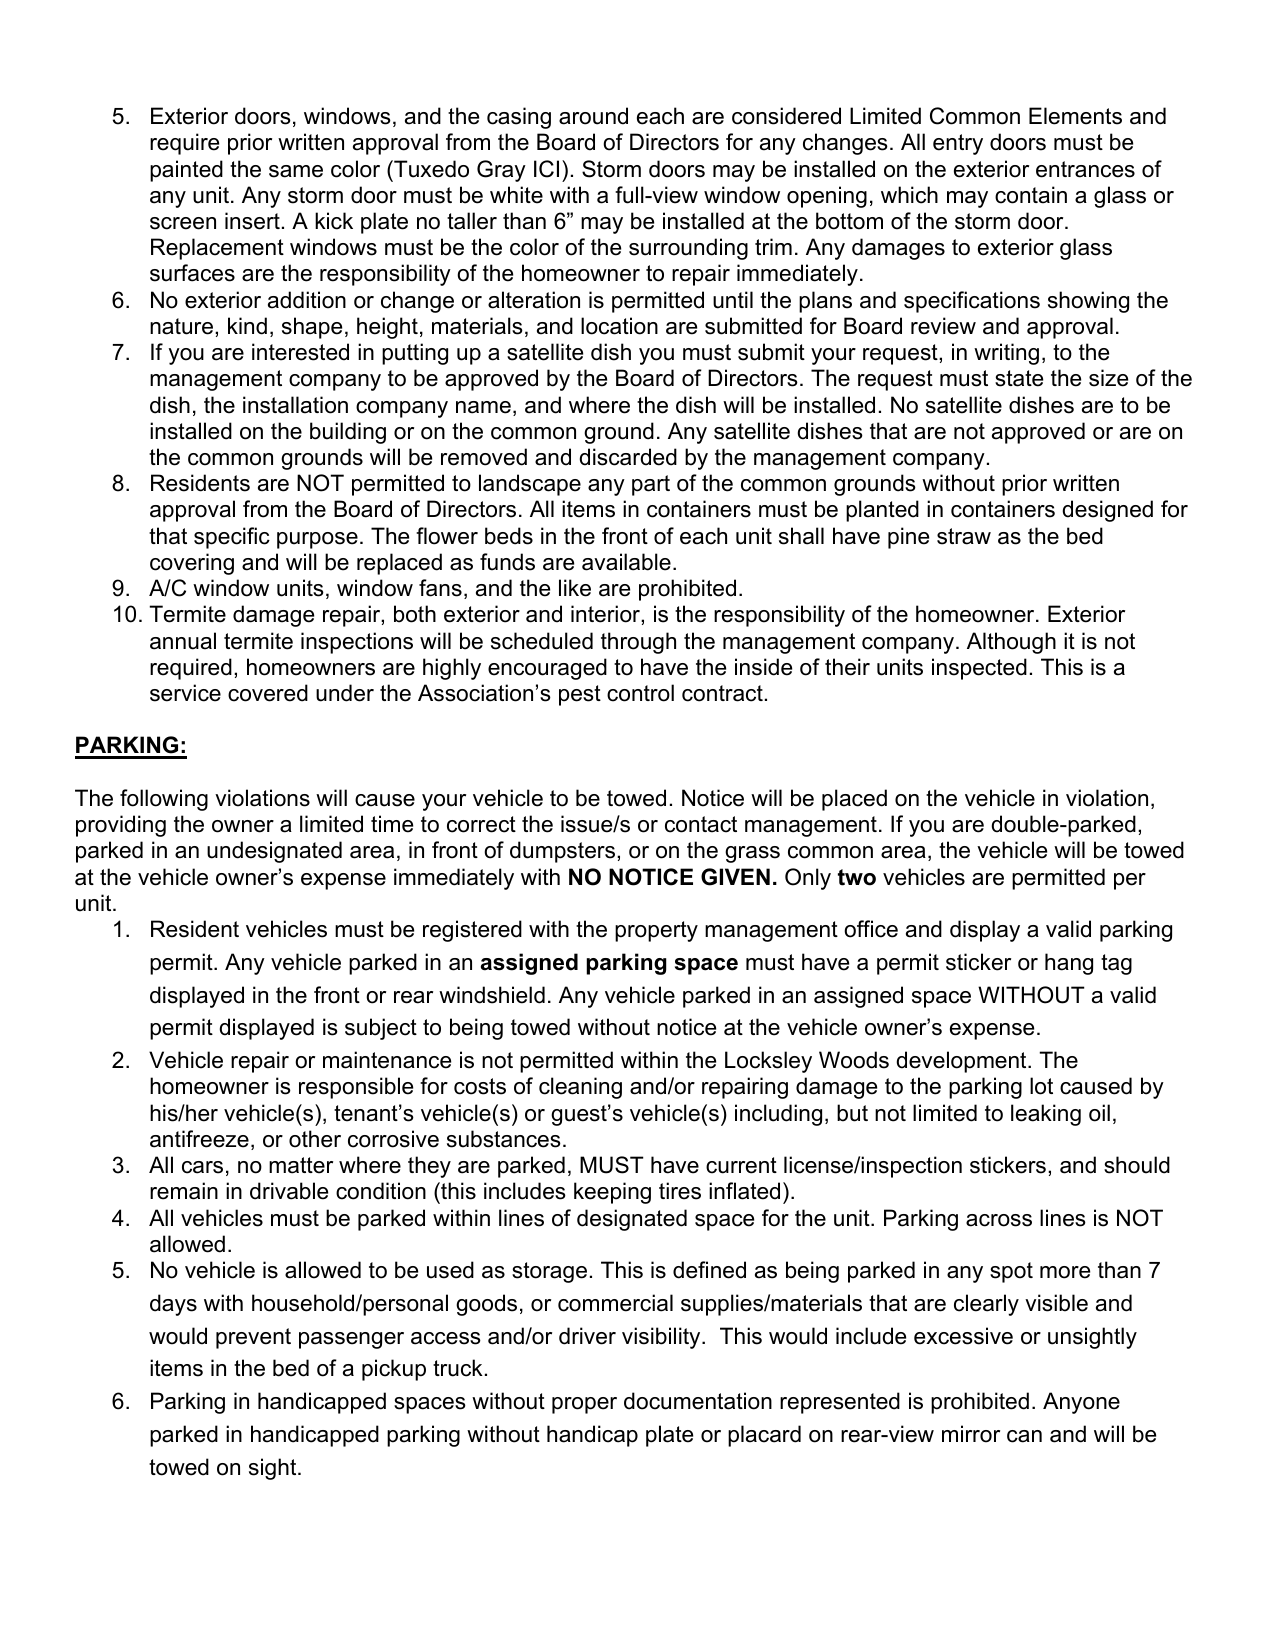  What do you see at coordinates (1041, 1086) in the screenshot?
I see `lot` at bounding box center [1041, 1086].
